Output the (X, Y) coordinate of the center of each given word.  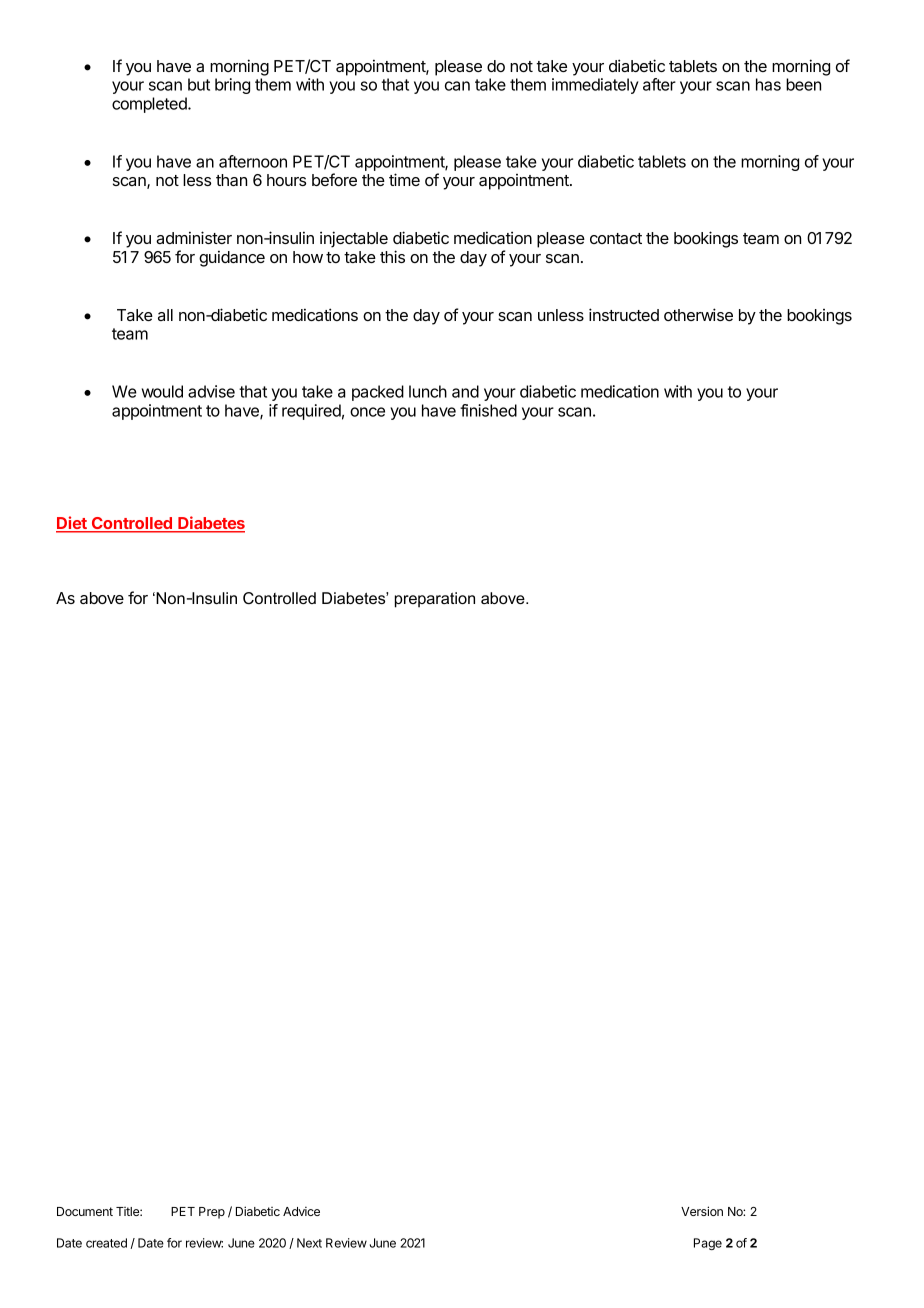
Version (702, 1211)
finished (488, 410)
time (404, 179)
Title (128, 1211)
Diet (72, 524)
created (106, 1243)
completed (150, 105)
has (768, 84)
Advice (301, 1211)
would (162, 391)
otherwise (698, 314)
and (465, 391)
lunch (428, 391)
